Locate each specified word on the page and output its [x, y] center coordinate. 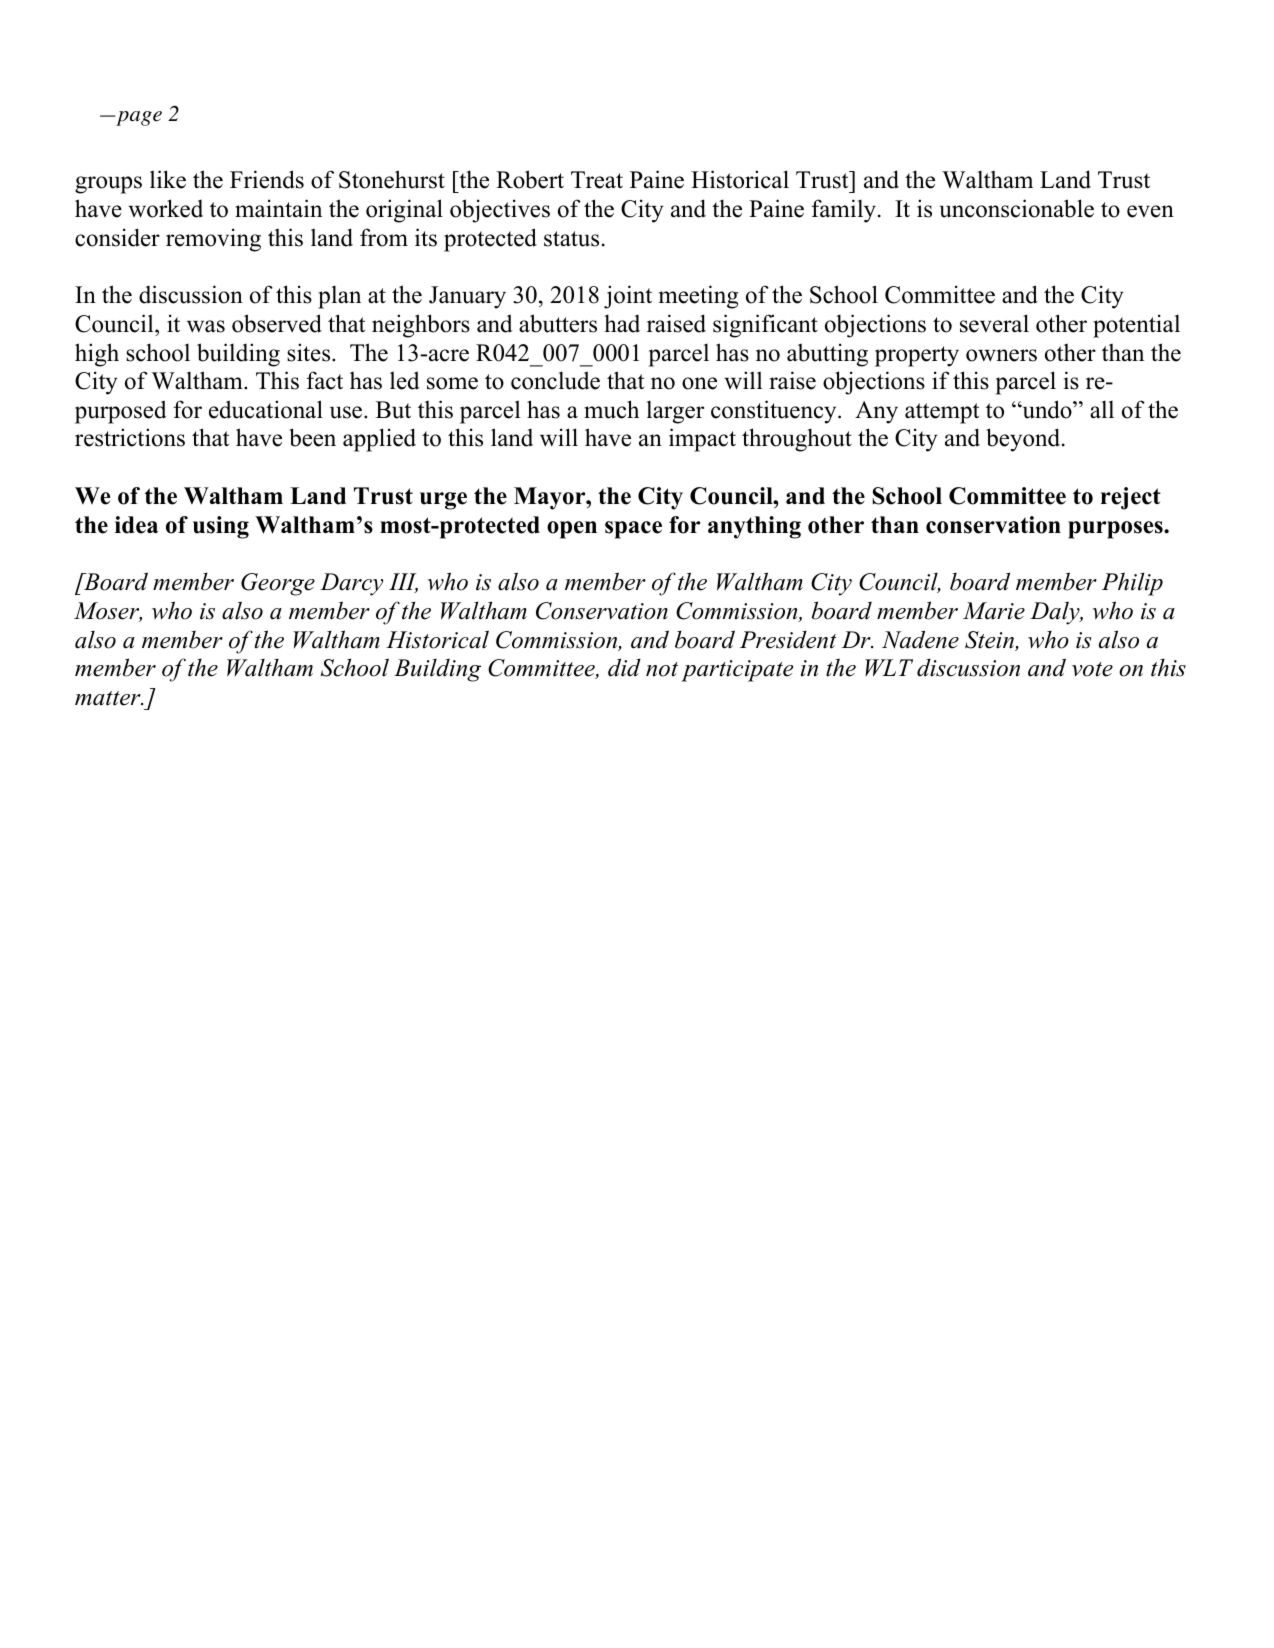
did [624, 667]
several [994, 323]
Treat [597, 180]
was [206, 326]
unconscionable [1016, 208]
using [221, 527]
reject [1131, 498]
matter [109, 698]
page [138, 118]
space [633, 530]
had [622, 323]
